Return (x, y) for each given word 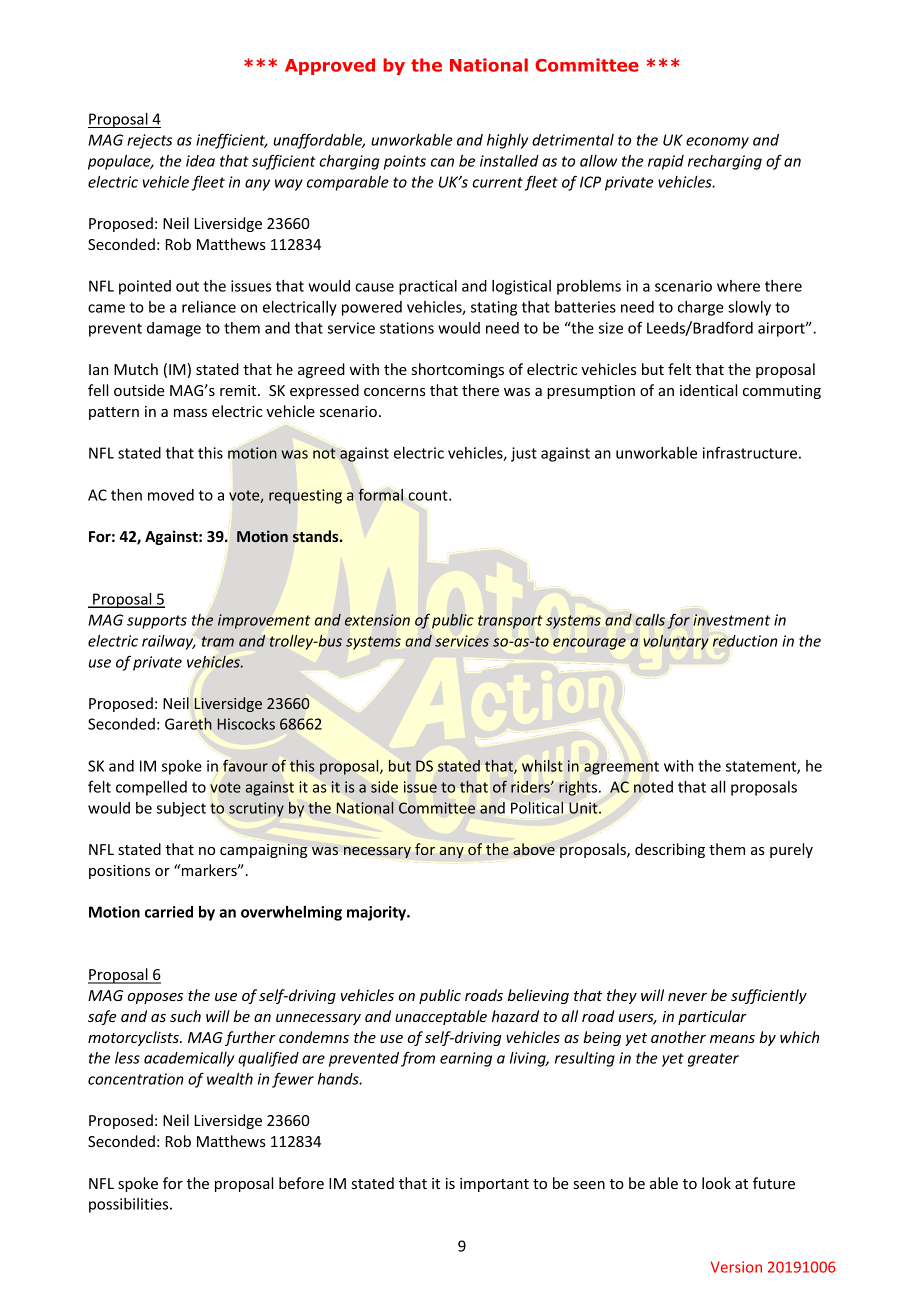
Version (736, 1267)
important (494, 1185)
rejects (149, 141)
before (301, 1183)
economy (717, 143)
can (442, 162)
